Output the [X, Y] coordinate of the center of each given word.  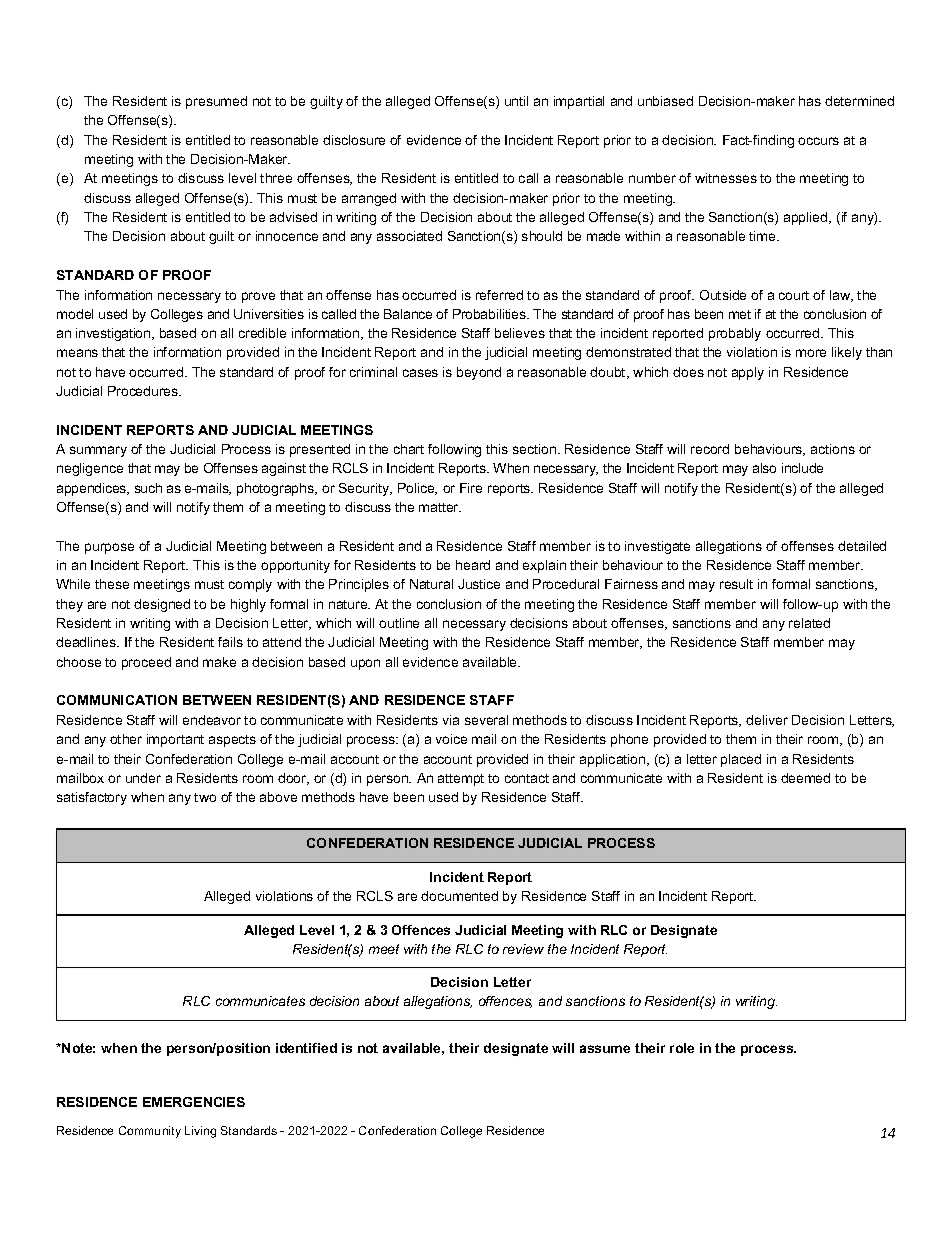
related [809, 623]
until [516, 101]
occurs [818, 141]
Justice [479, 584]
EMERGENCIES [194, 1102]
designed [162, 605]
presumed [216, 102]
